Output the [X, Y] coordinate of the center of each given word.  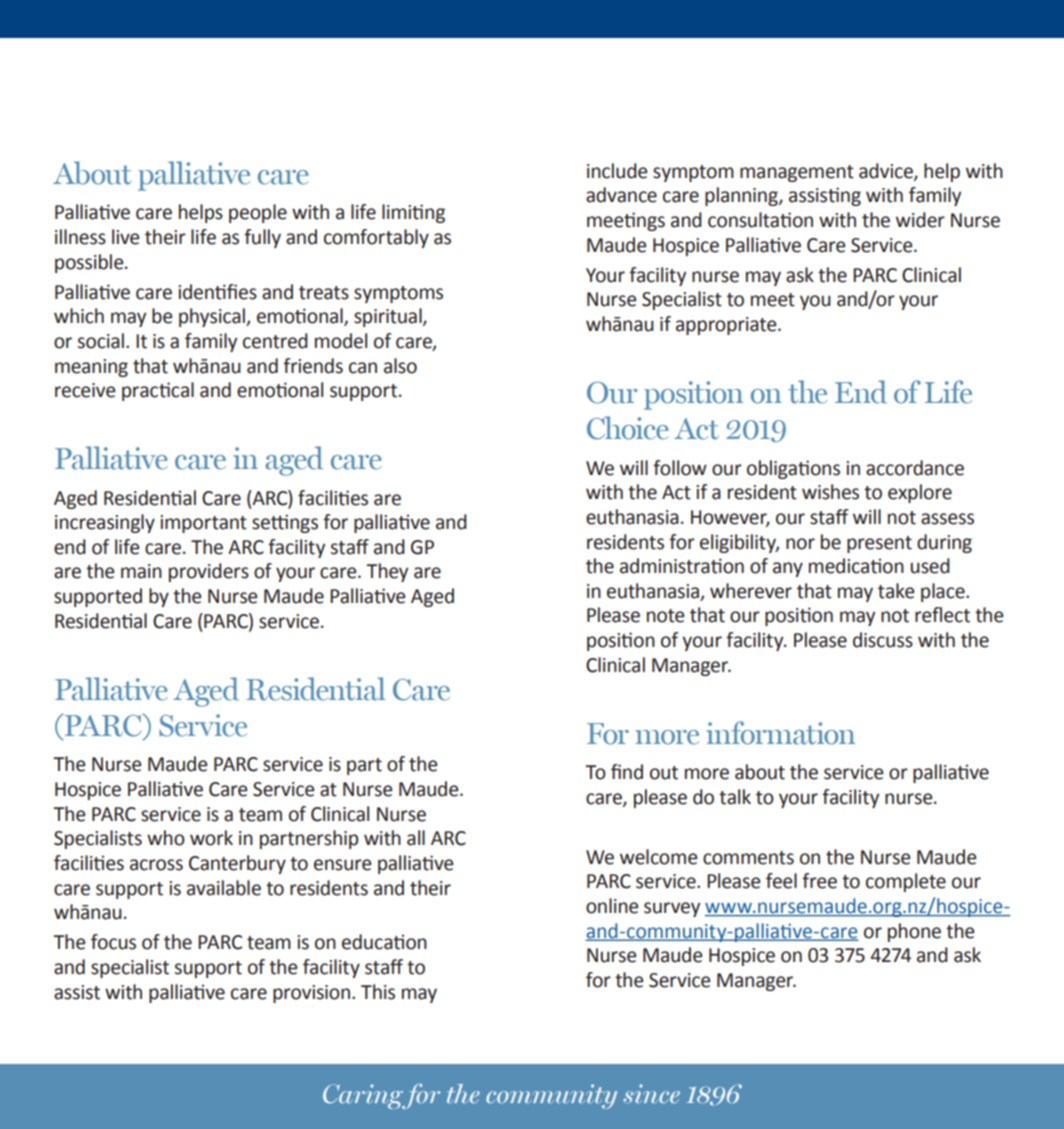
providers [209, 572]
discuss [883, 640]
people [258, 213]
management [797, 173]
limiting [413, 213]
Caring [364, 1096]
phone [914, 932]
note [665, 616]
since [651, 1094]
